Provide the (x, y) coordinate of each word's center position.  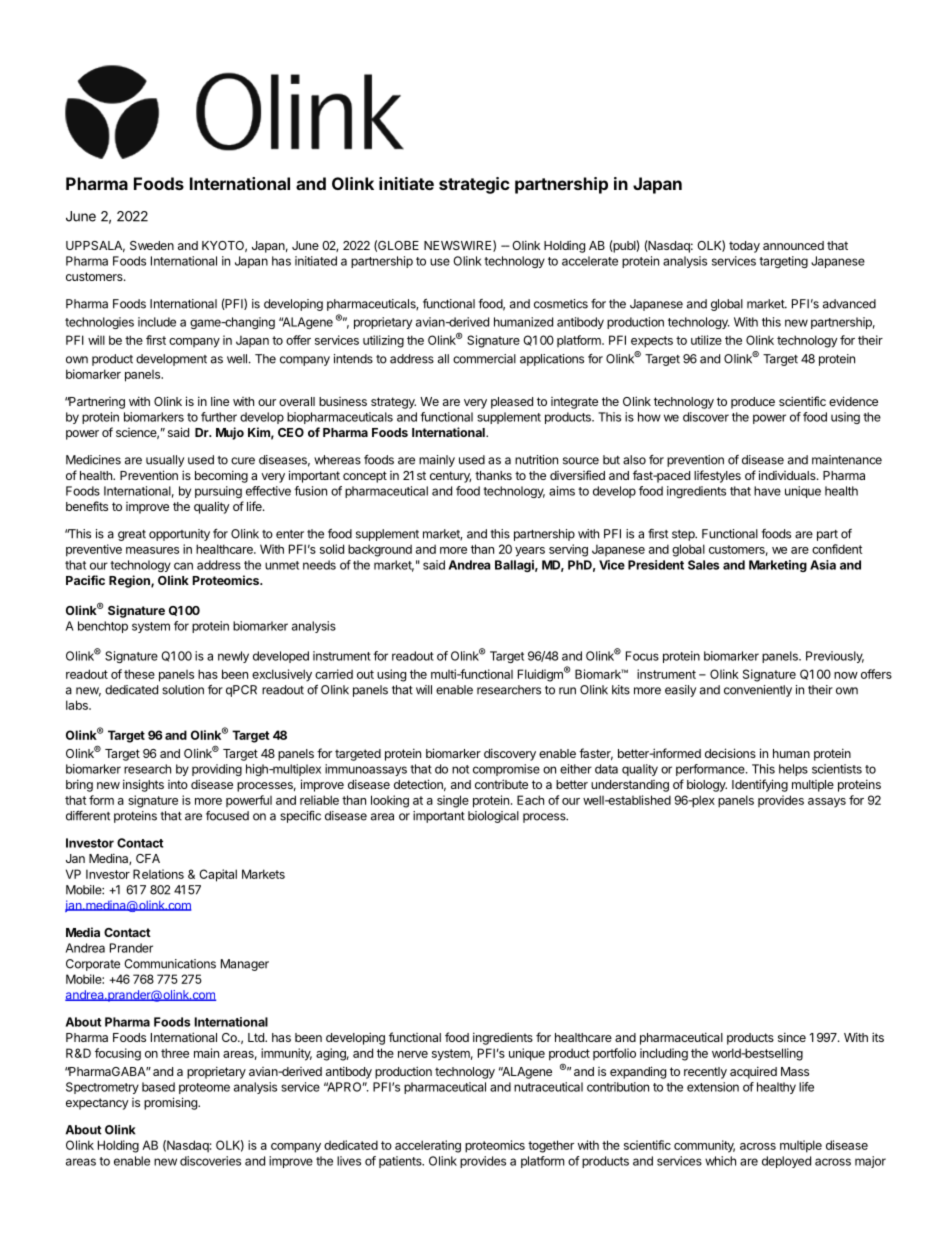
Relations (158, 874)
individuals (788, 475)
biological (493, 817)
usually (165, 461)
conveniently (758, 691)
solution (183, 690)
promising (171, 1103)
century (450, 477)
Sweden (152, 245)
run (567, 691)
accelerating (428, 1146)
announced (793, 245)
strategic (474, 185)
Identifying (760, 785)
